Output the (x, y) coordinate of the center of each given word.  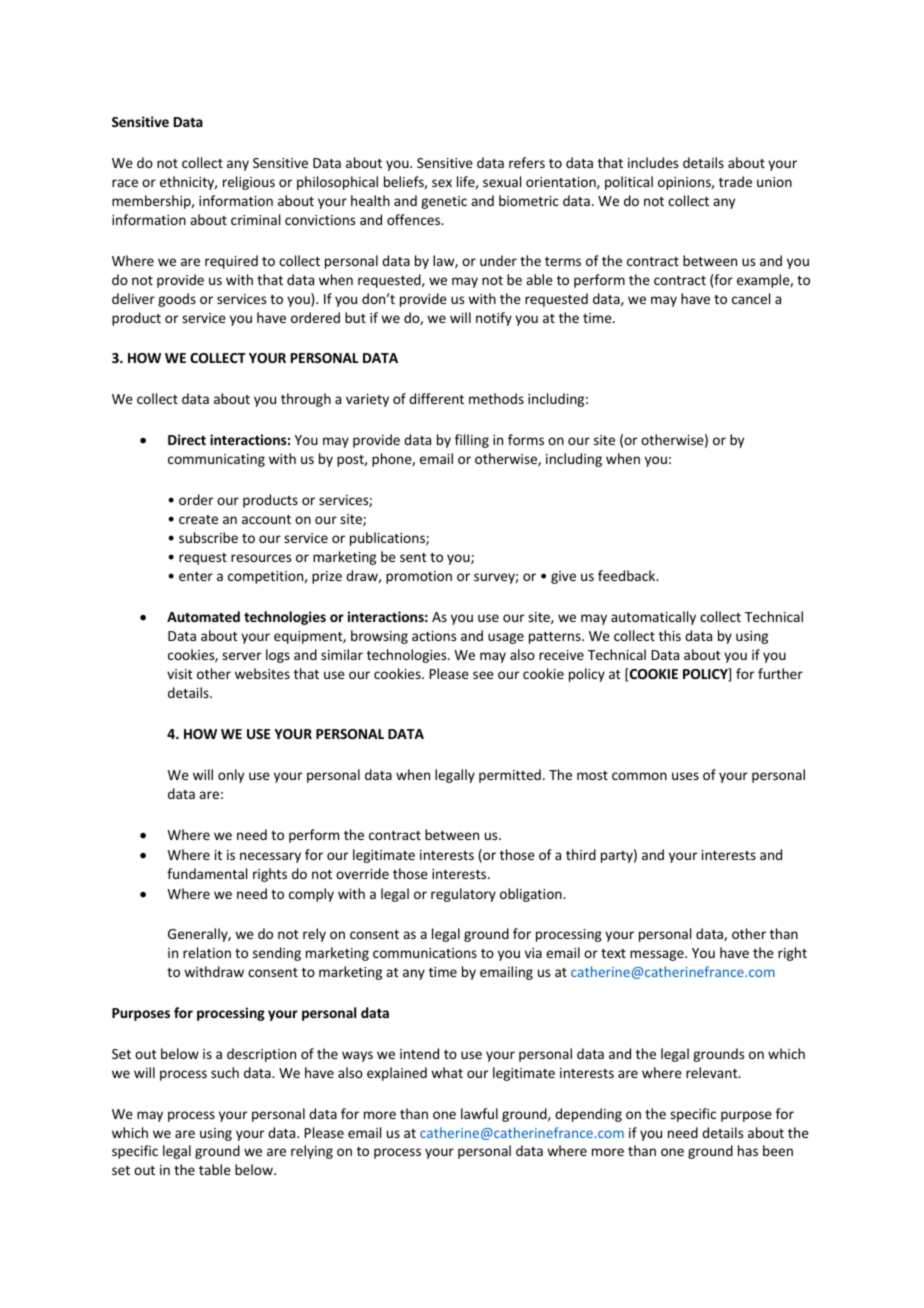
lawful (479, 1113)
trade (735, 181)
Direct (187, 439)
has (748, 1150)
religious (249, 183)
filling (472, 441)
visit (180, 674)
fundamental (207, 873)
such (225, 1072)
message (658, 955)
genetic (444, 202)
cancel (751, 298)
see (483, 675)
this (670, 635)
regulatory (463, 895)
